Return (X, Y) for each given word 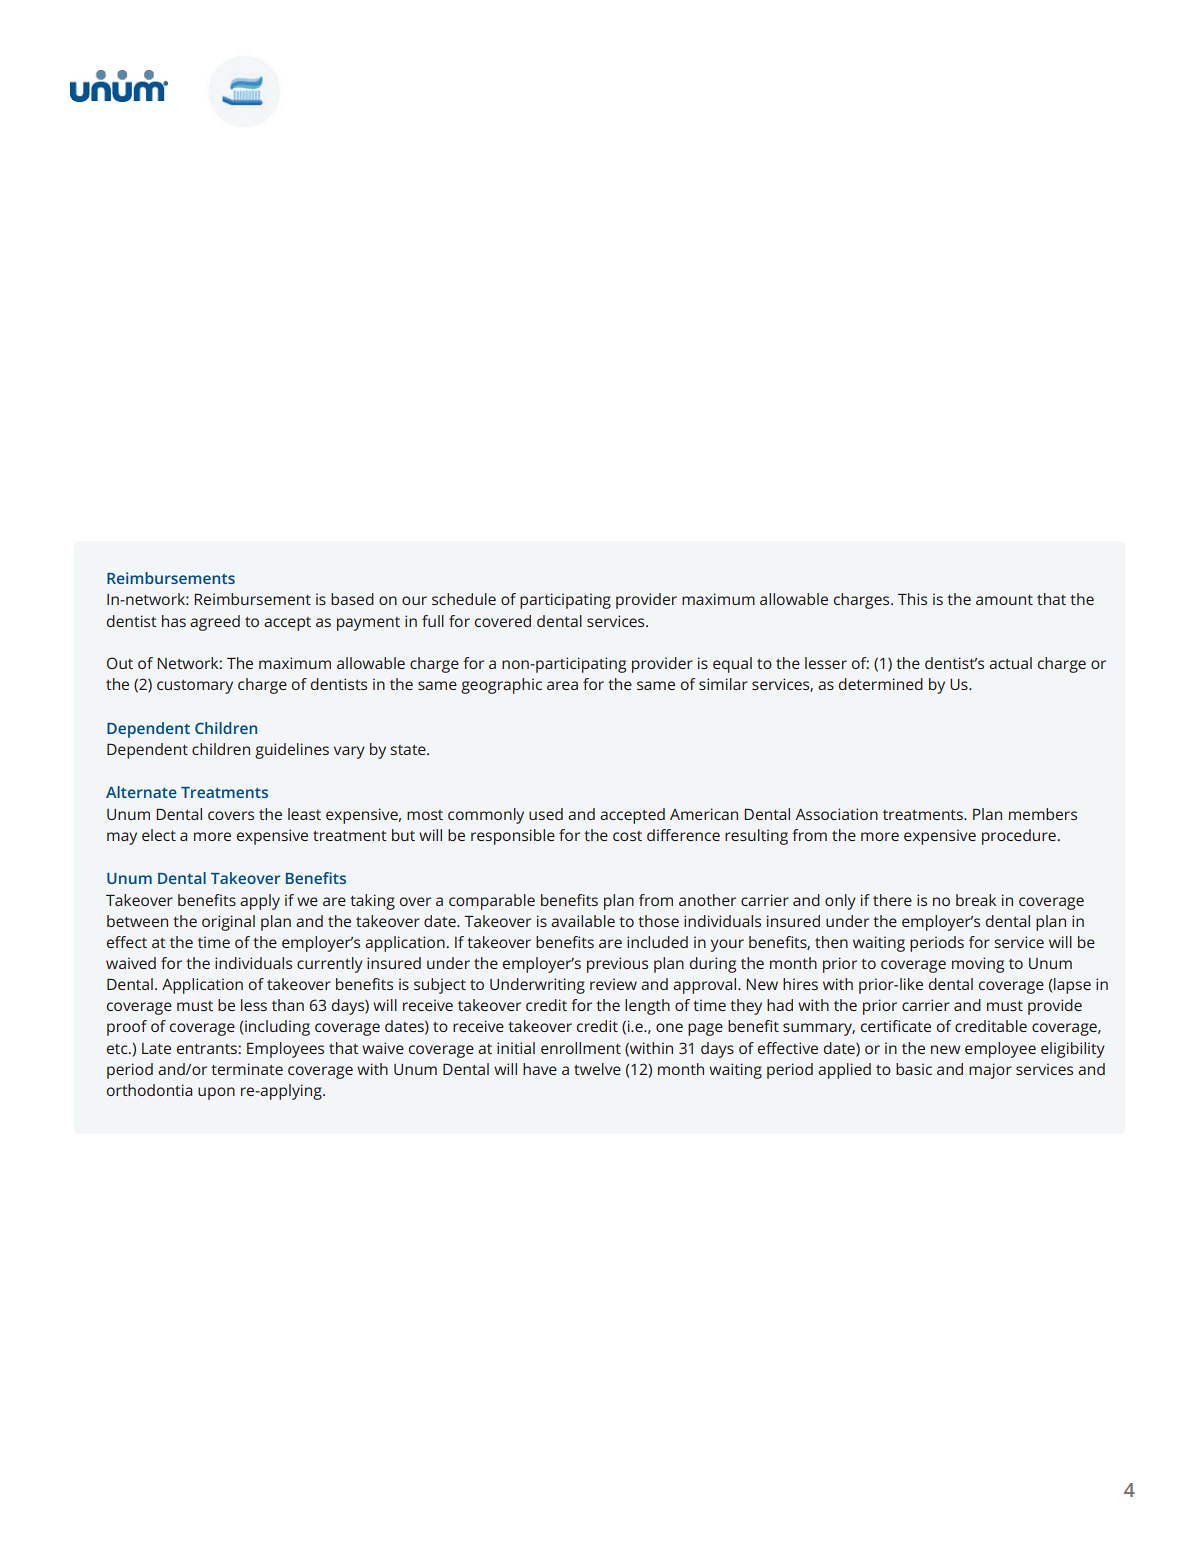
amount (1004, 600)
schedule (464, 599)
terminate (247, 1069)
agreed (215, 623)
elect (159, 835)
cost (627, 836)
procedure (1019, 837)
